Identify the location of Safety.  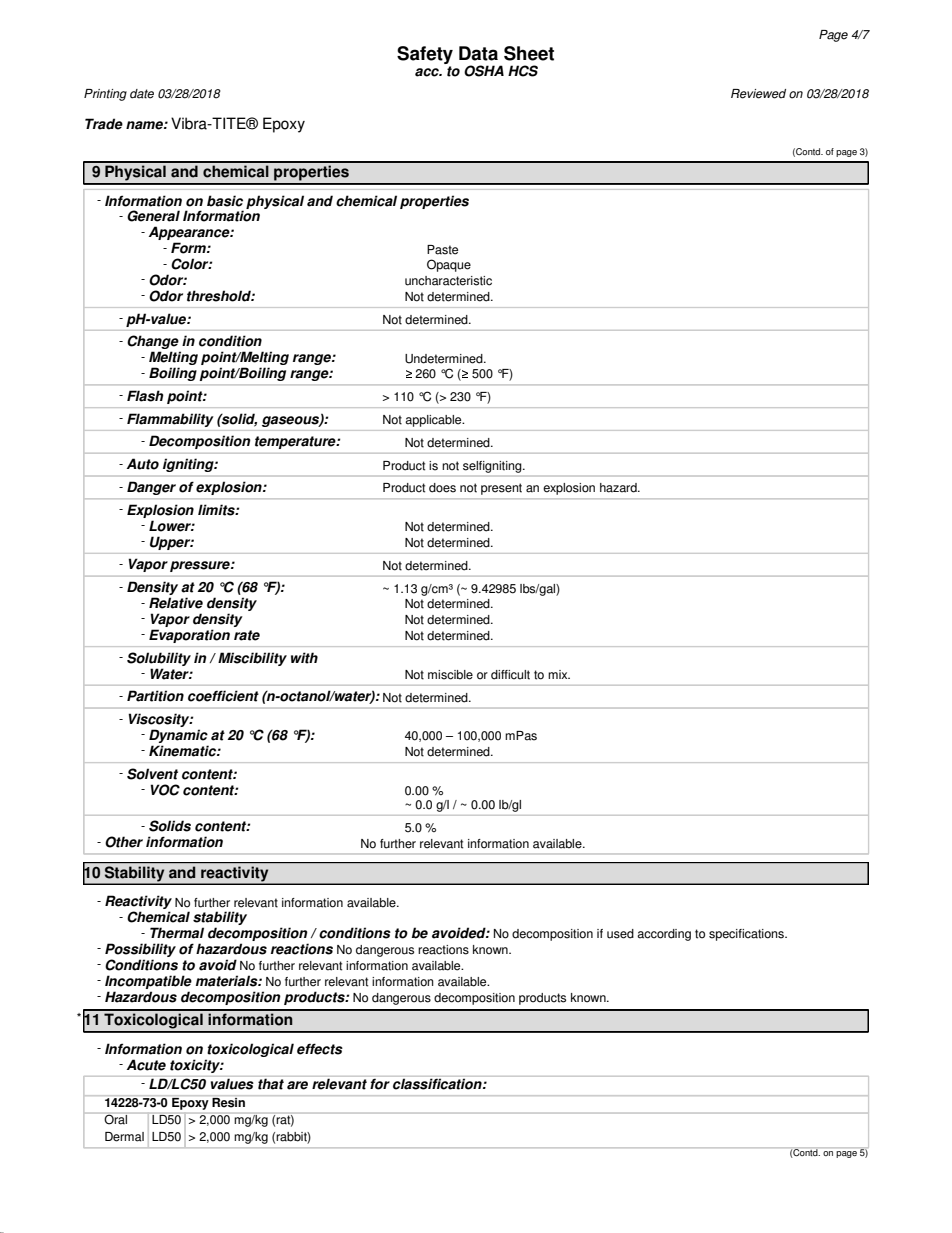
(425, 55).
